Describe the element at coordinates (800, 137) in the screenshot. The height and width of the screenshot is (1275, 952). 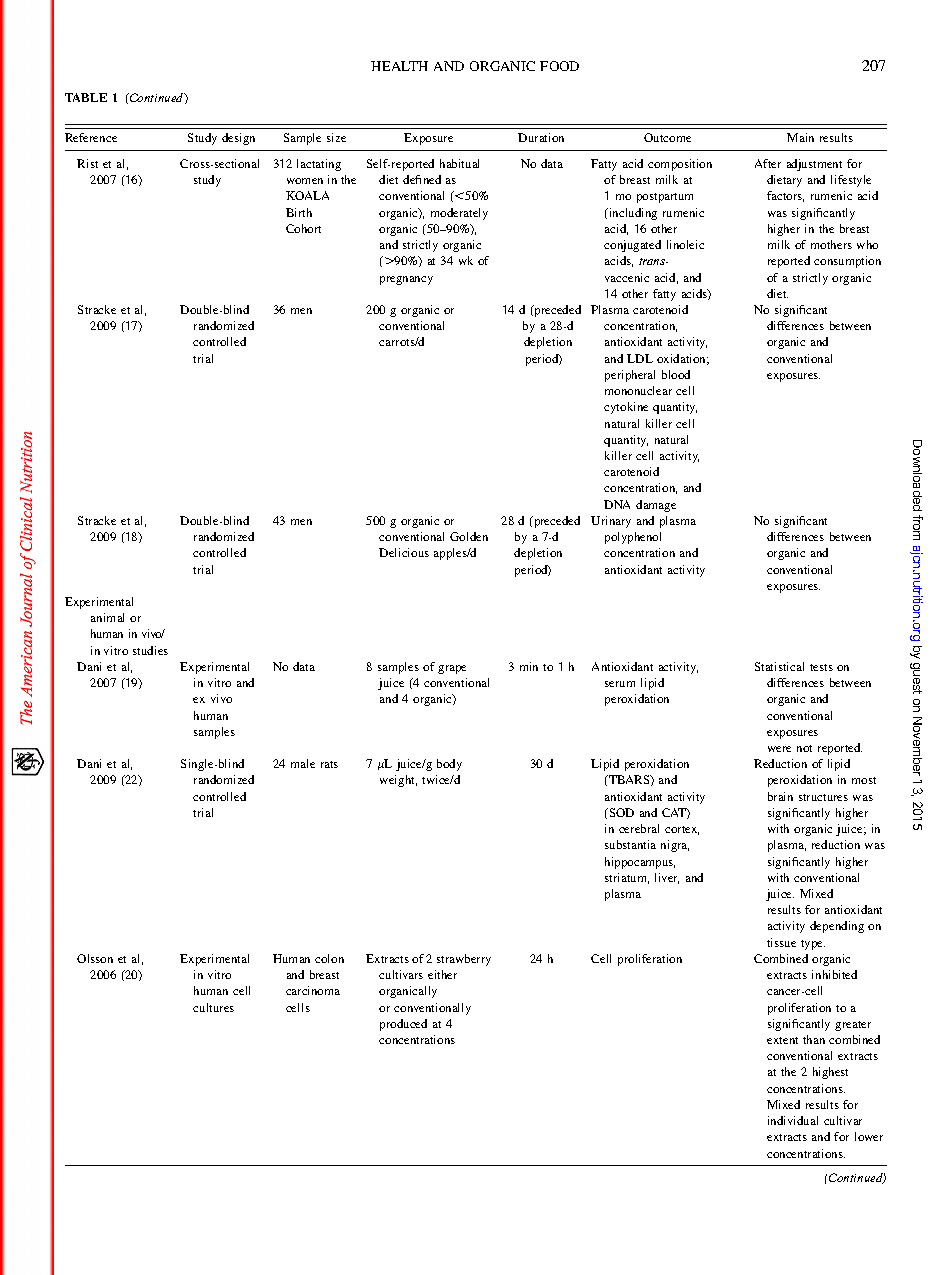
I see `Main` at that location.
